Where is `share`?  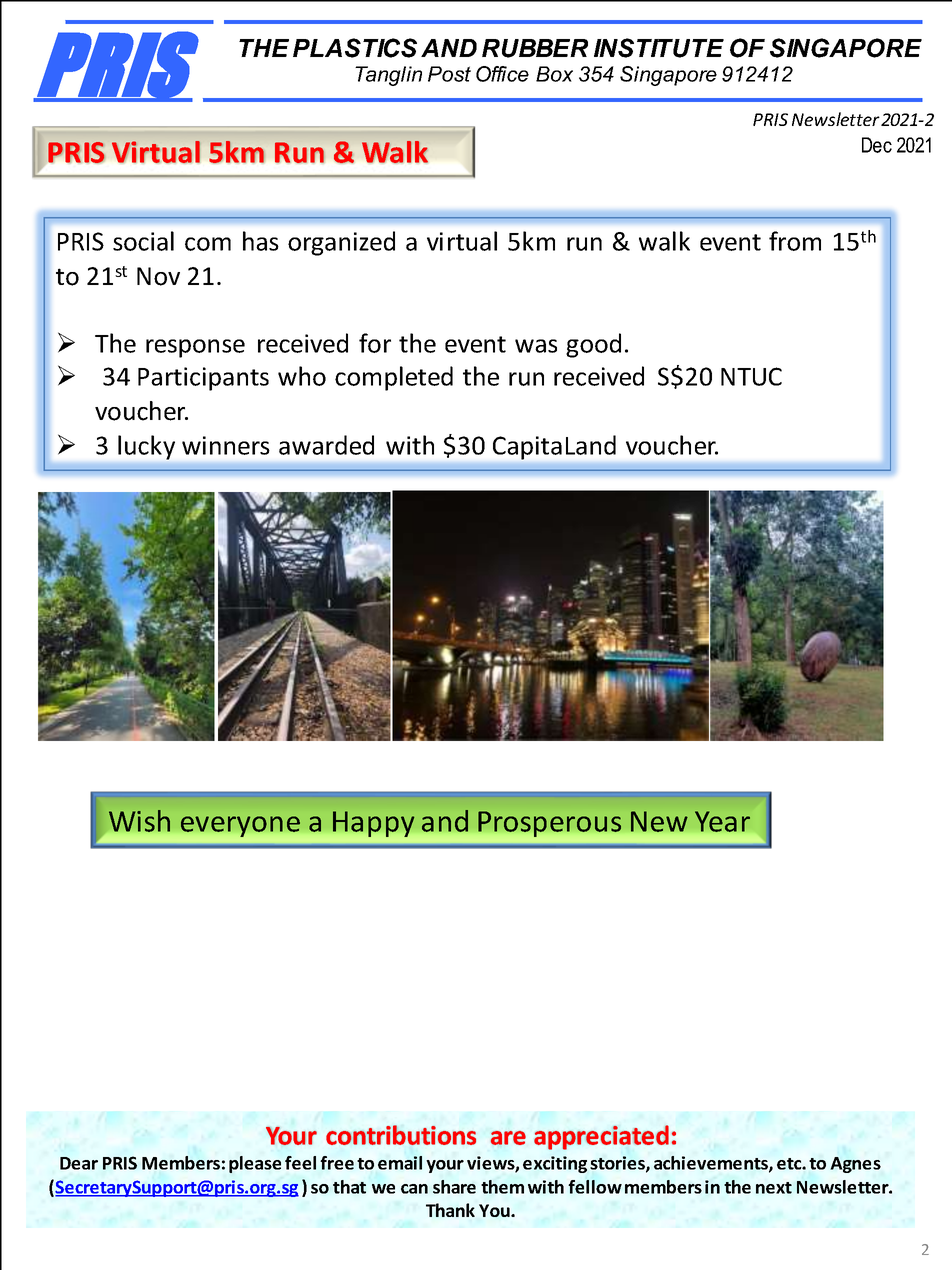
share is located at coordinates (454, 1187).
